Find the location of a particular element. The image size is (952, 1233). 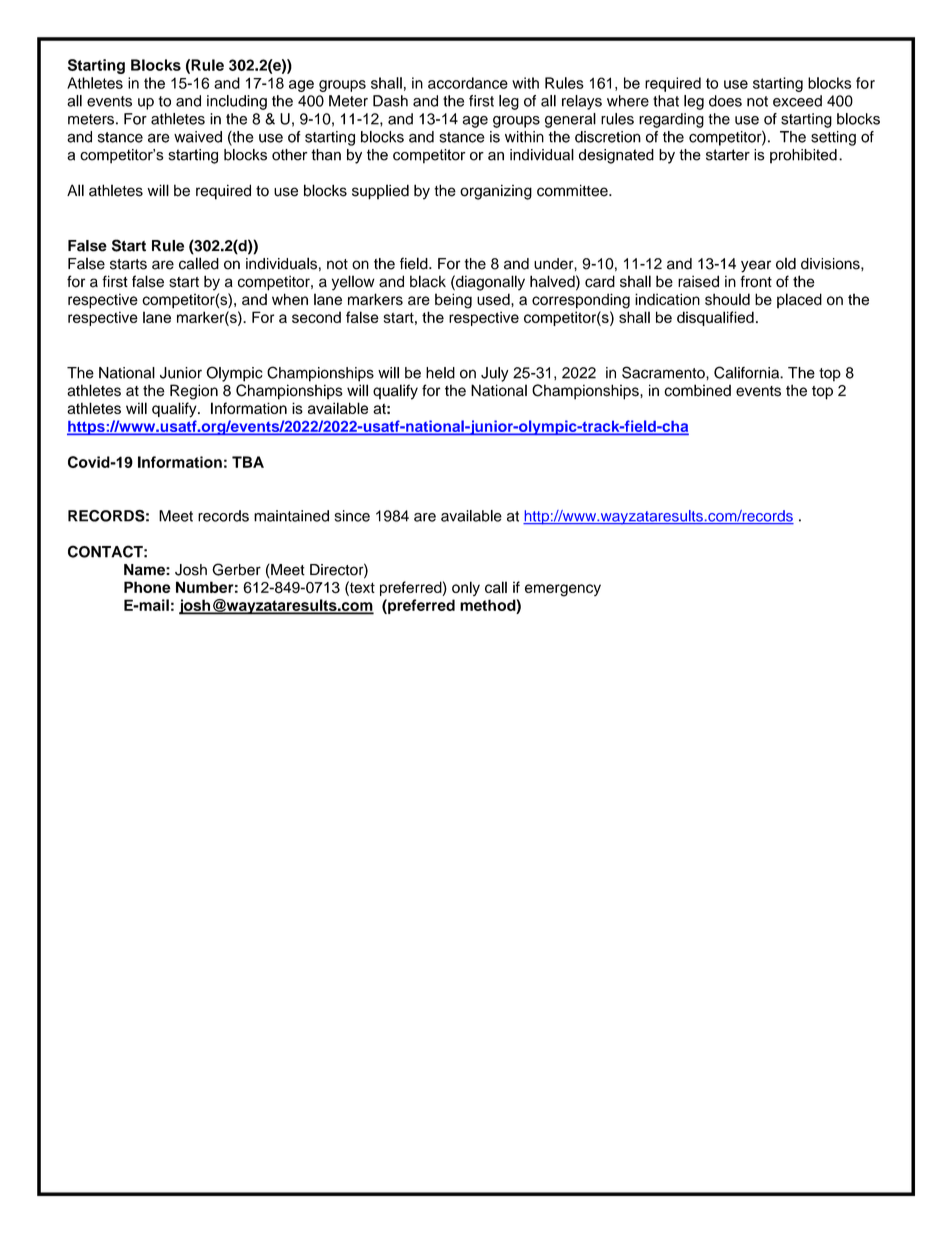

accordance is located at coordinates (468, 83).
